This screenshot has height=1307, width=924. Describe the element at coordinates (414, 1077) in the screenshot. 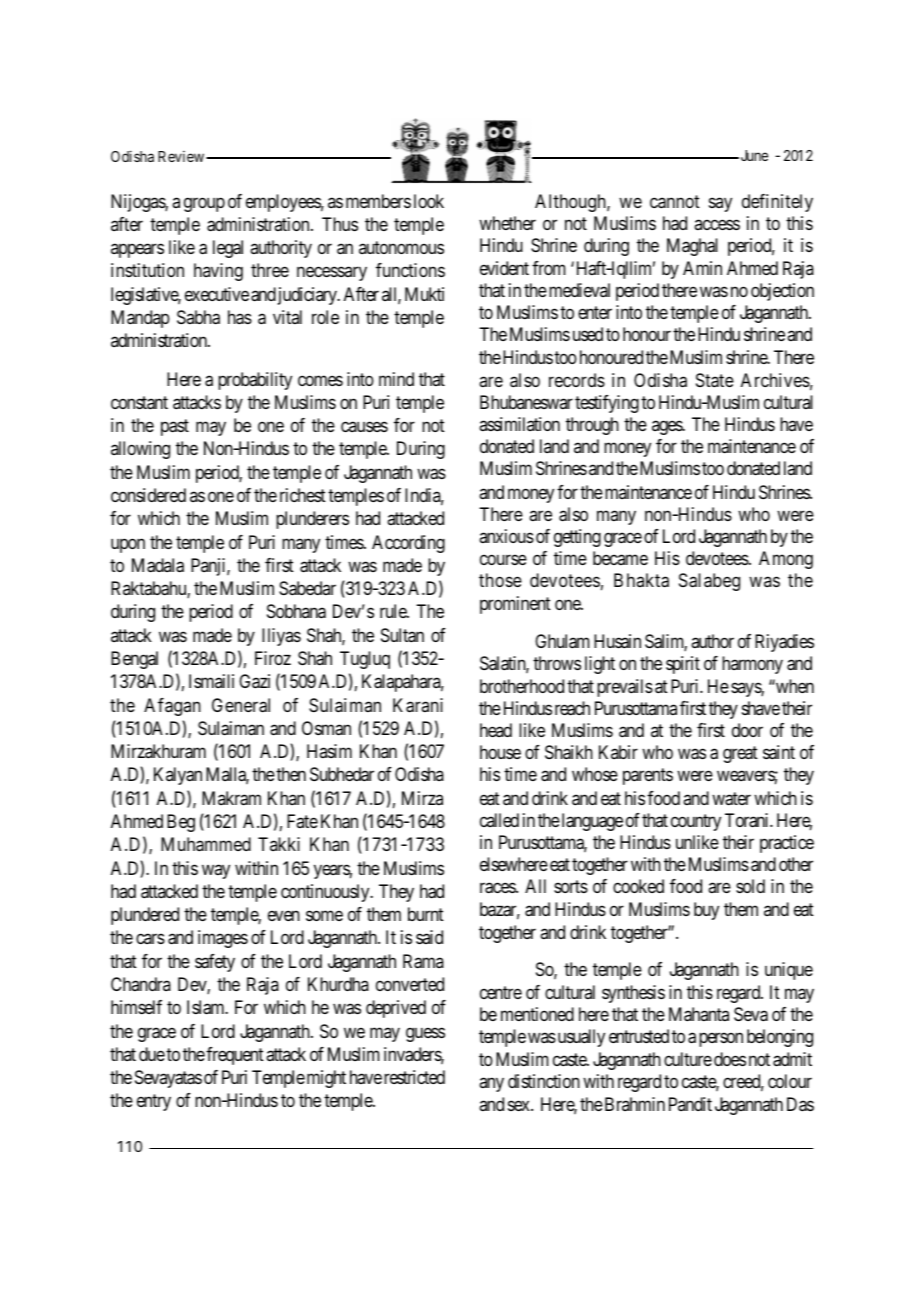

I see `restricted` at that location.
